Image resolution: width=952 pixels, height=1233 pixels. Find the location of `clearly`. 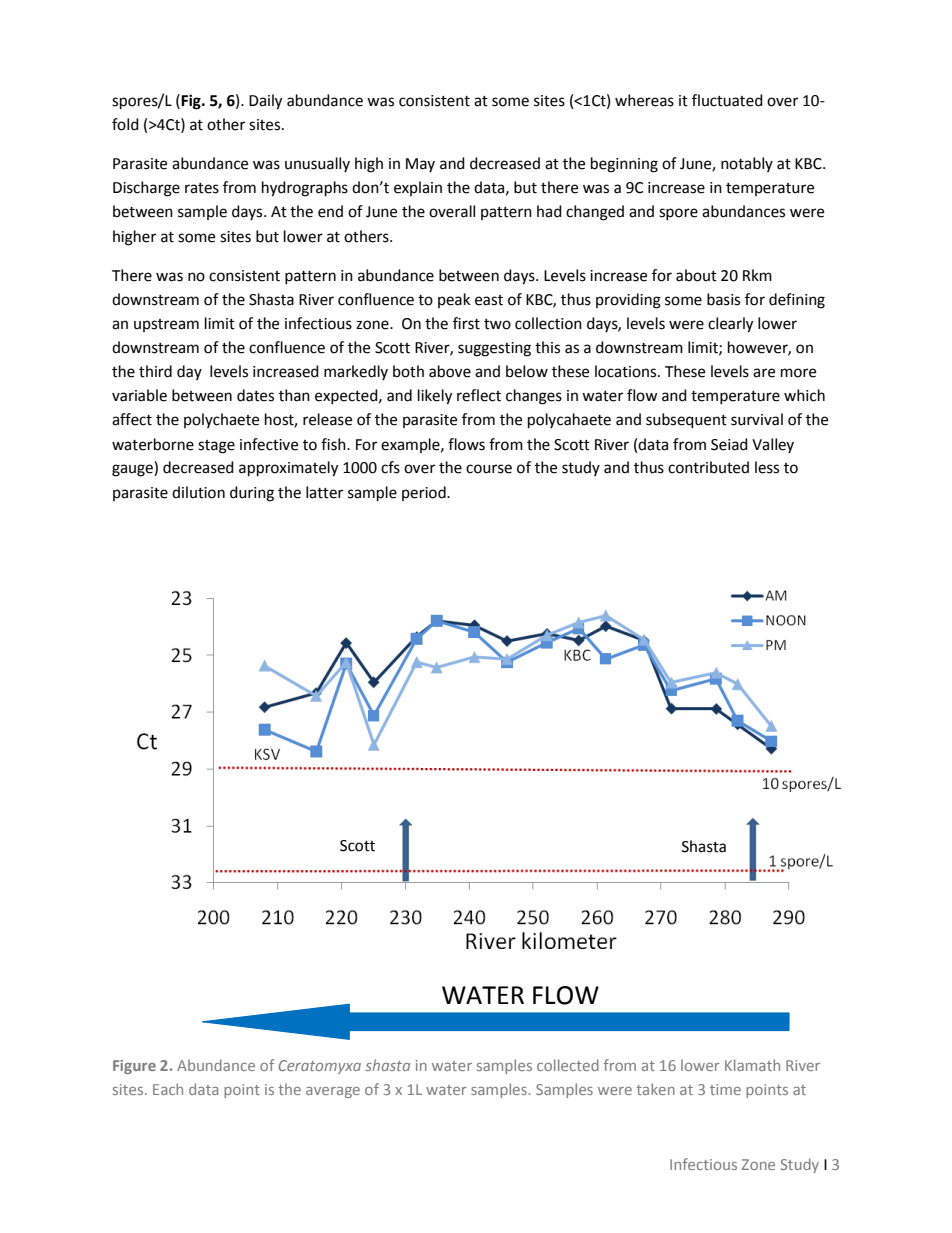

clearly is located at coordinates (730, 325).
